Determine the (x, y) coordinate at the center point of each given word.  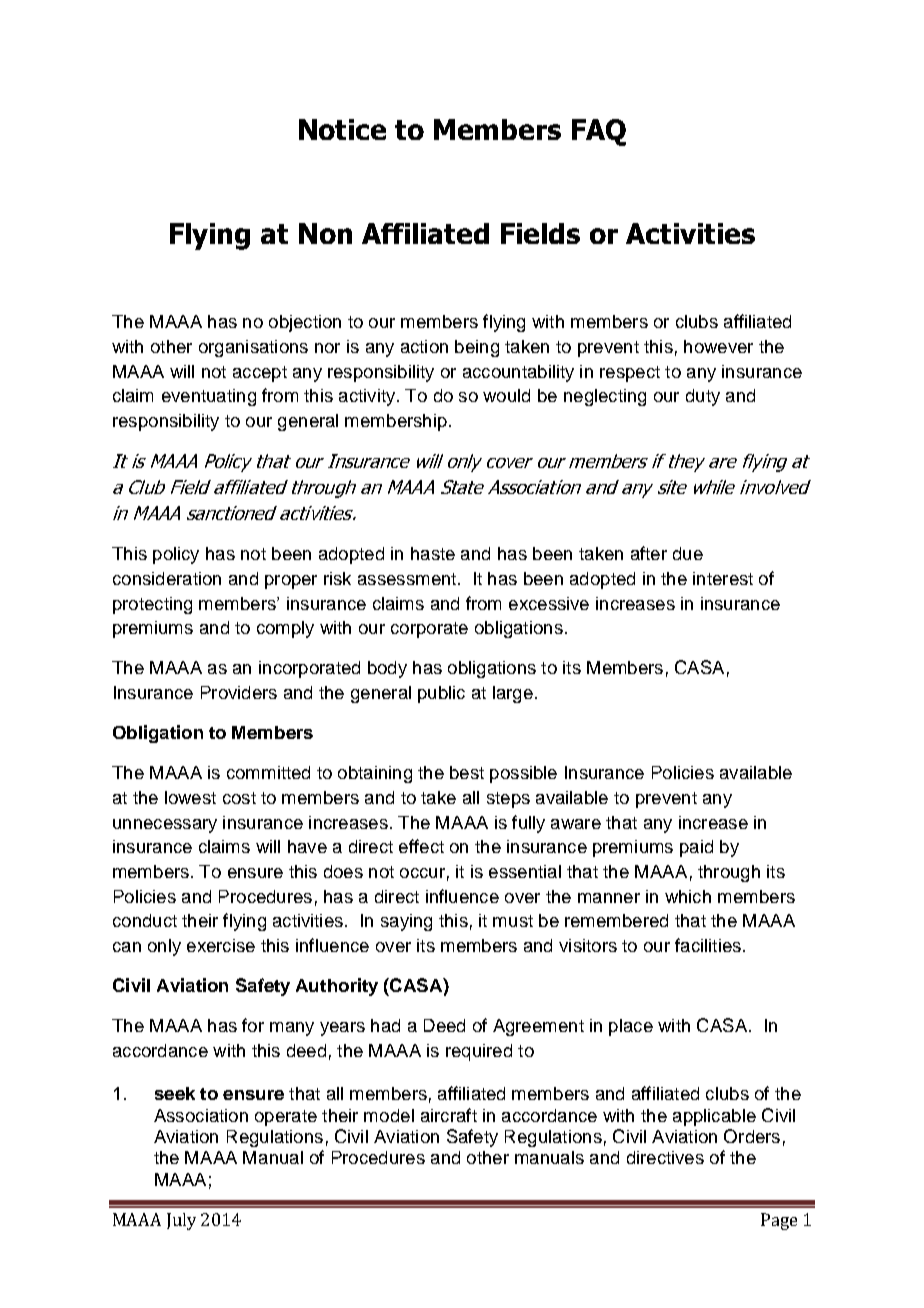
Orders (752, 1136)
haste (433, 553)
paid (696, 848)
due (688, 553)
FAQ (599, 132)
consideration (167, 578)
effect (421, 846)
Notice (342, 129)
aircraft (449, 1115)
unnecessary (165, 826)
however (718, 346)
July (181, 1221)
